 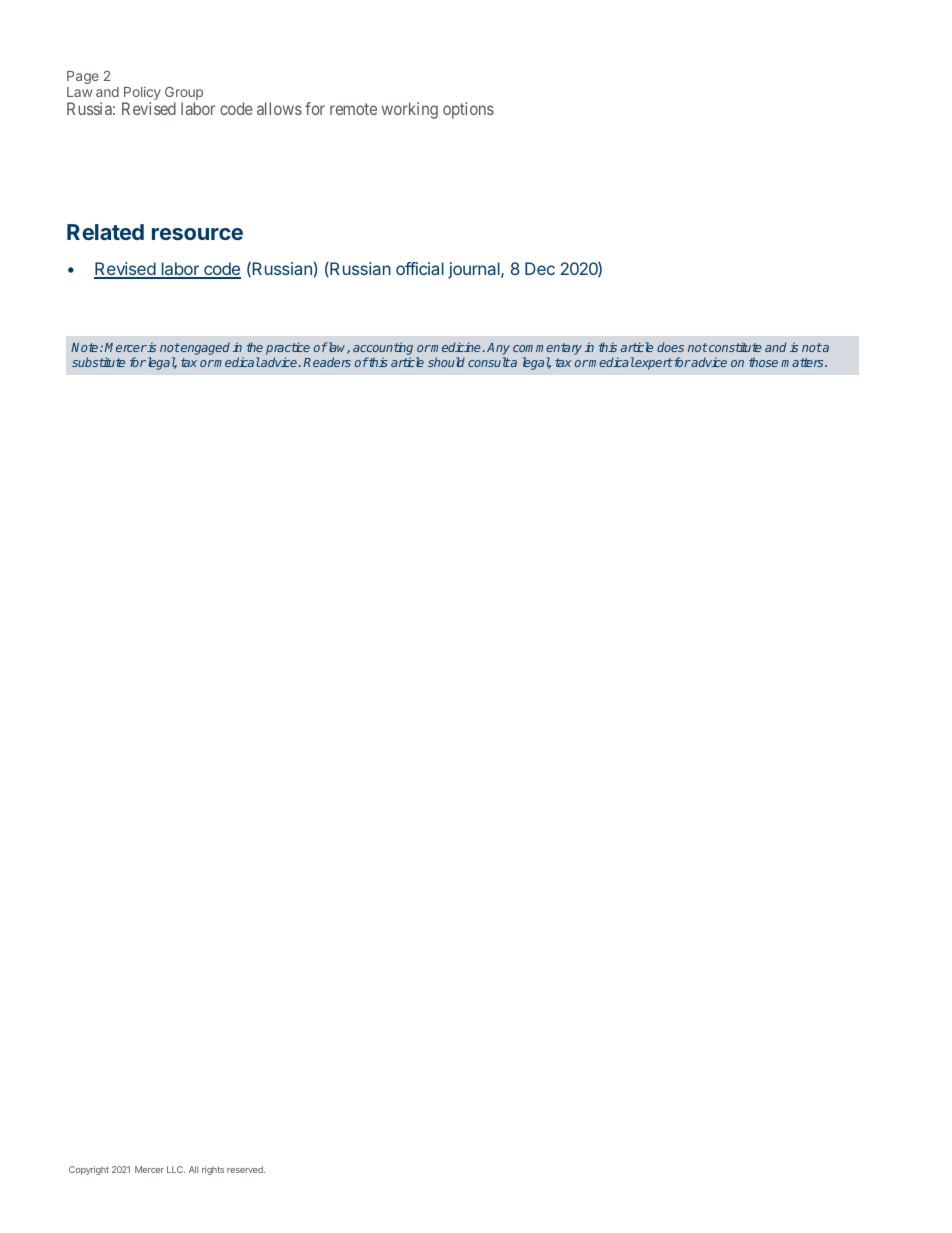 I want to click on Dec, so click(x=540, y=268).
